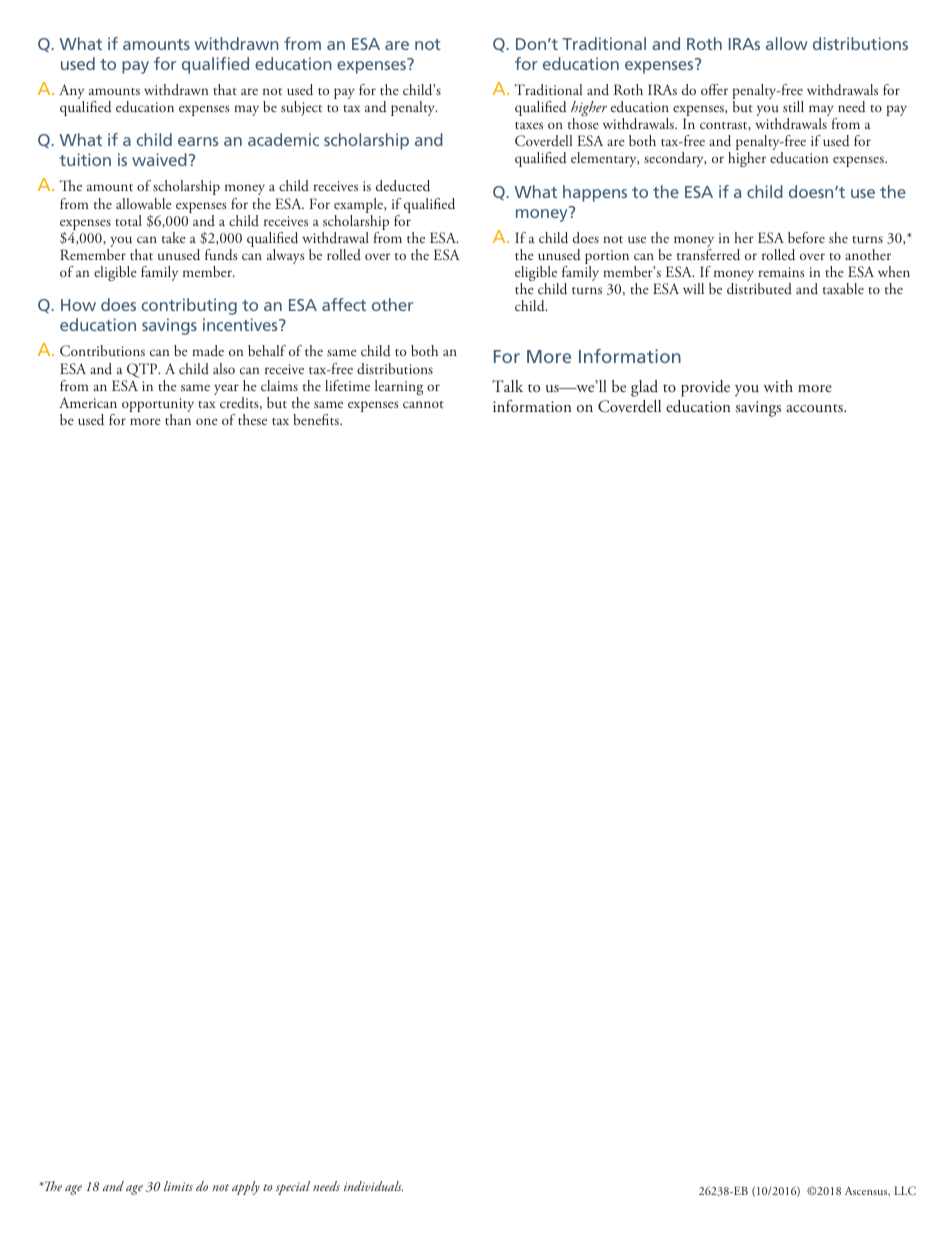  What do you see at coordinates (178, 1186) in the screenshot?
I see `limits` at bounding box center [178, 1186].
